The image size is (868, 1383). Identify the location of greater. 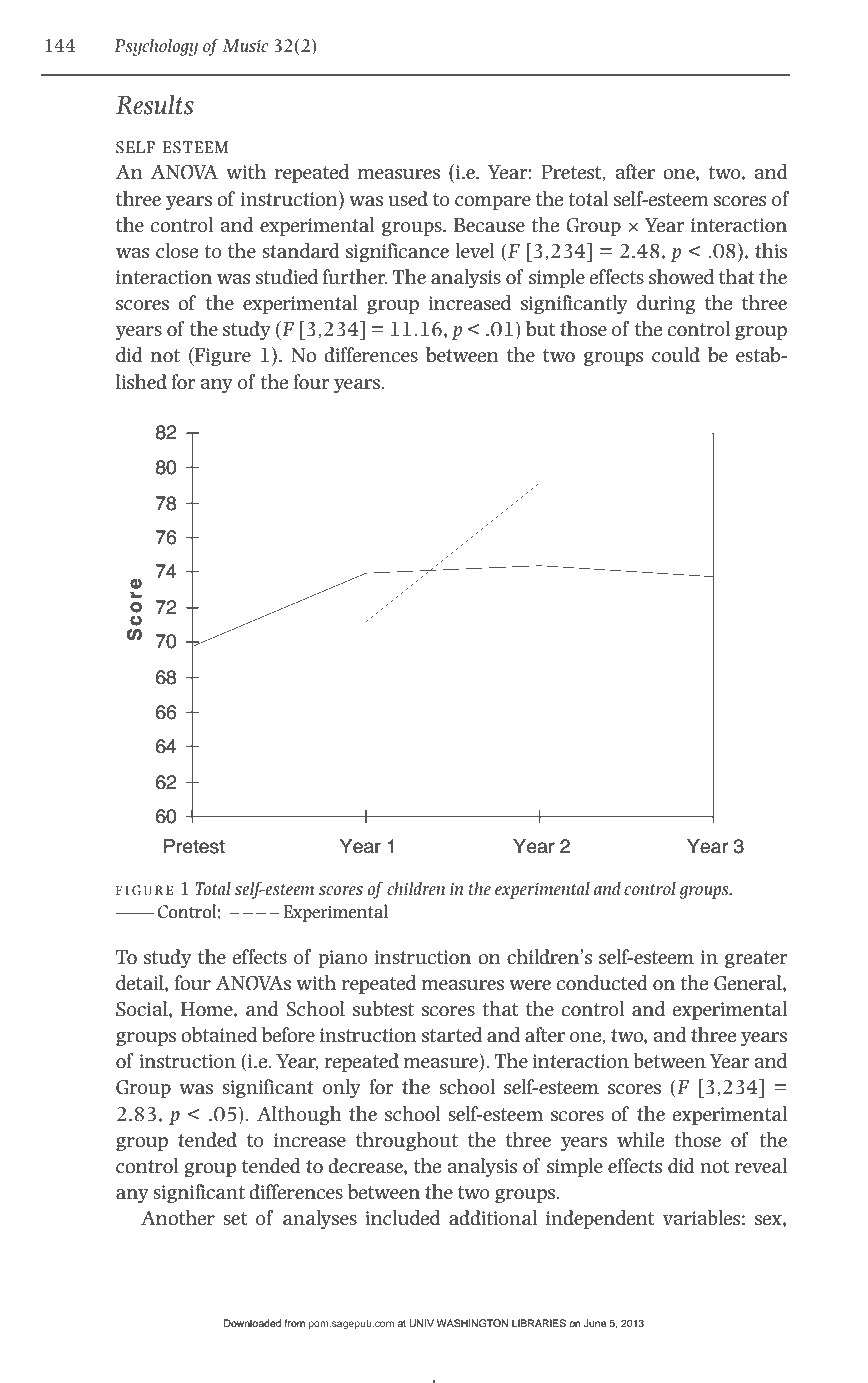
(756, 959).
